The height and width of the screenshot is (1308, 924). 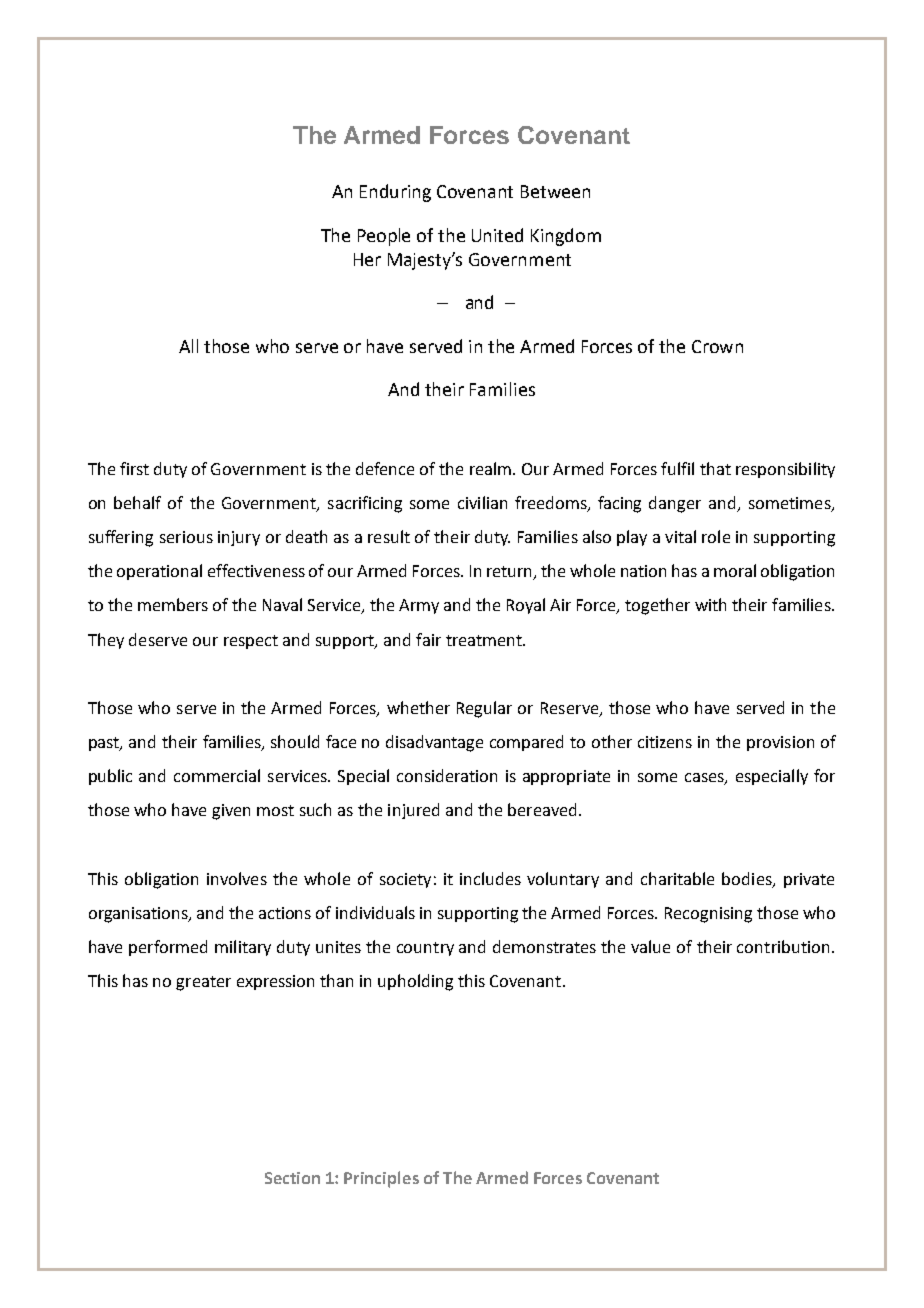 What do you see at coordinates (708, 915) in the screenshot?
I see `Recognising` at bounding box center [708, 915].
